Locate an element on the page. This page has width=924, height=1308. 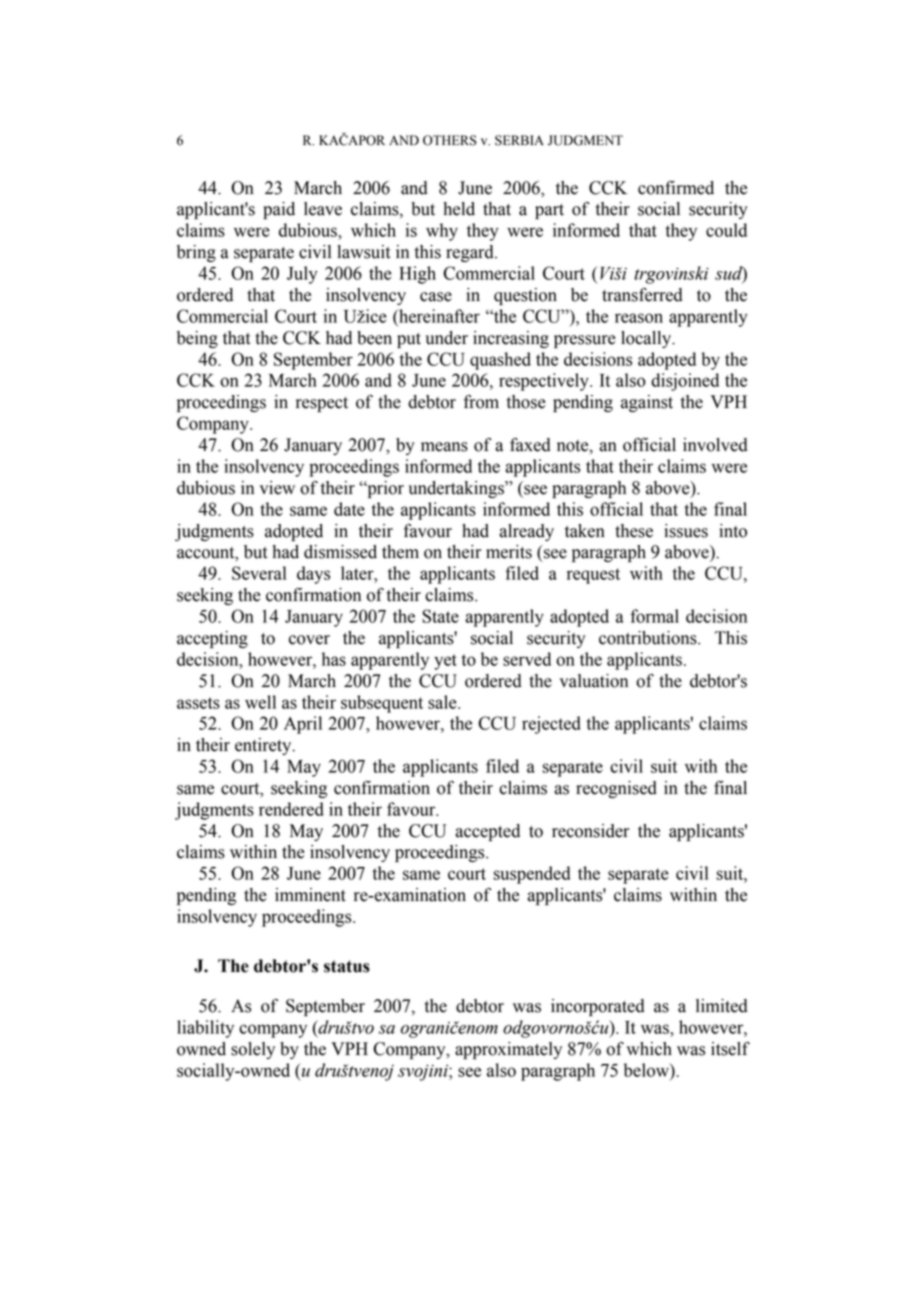
OTHERS is located at coordinates (450, 140).
